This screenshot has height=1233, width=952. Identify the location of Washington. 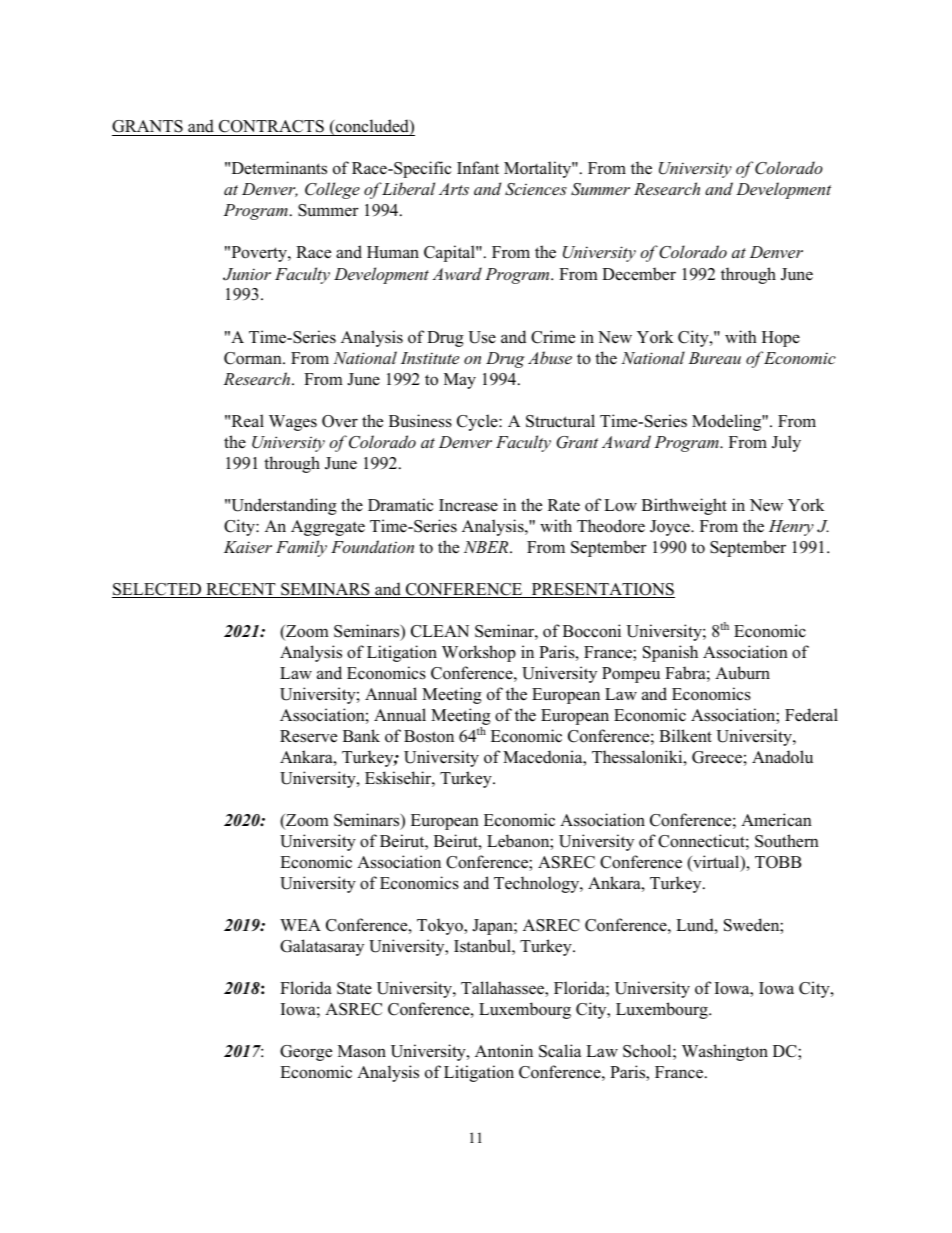
(725, 1052).
